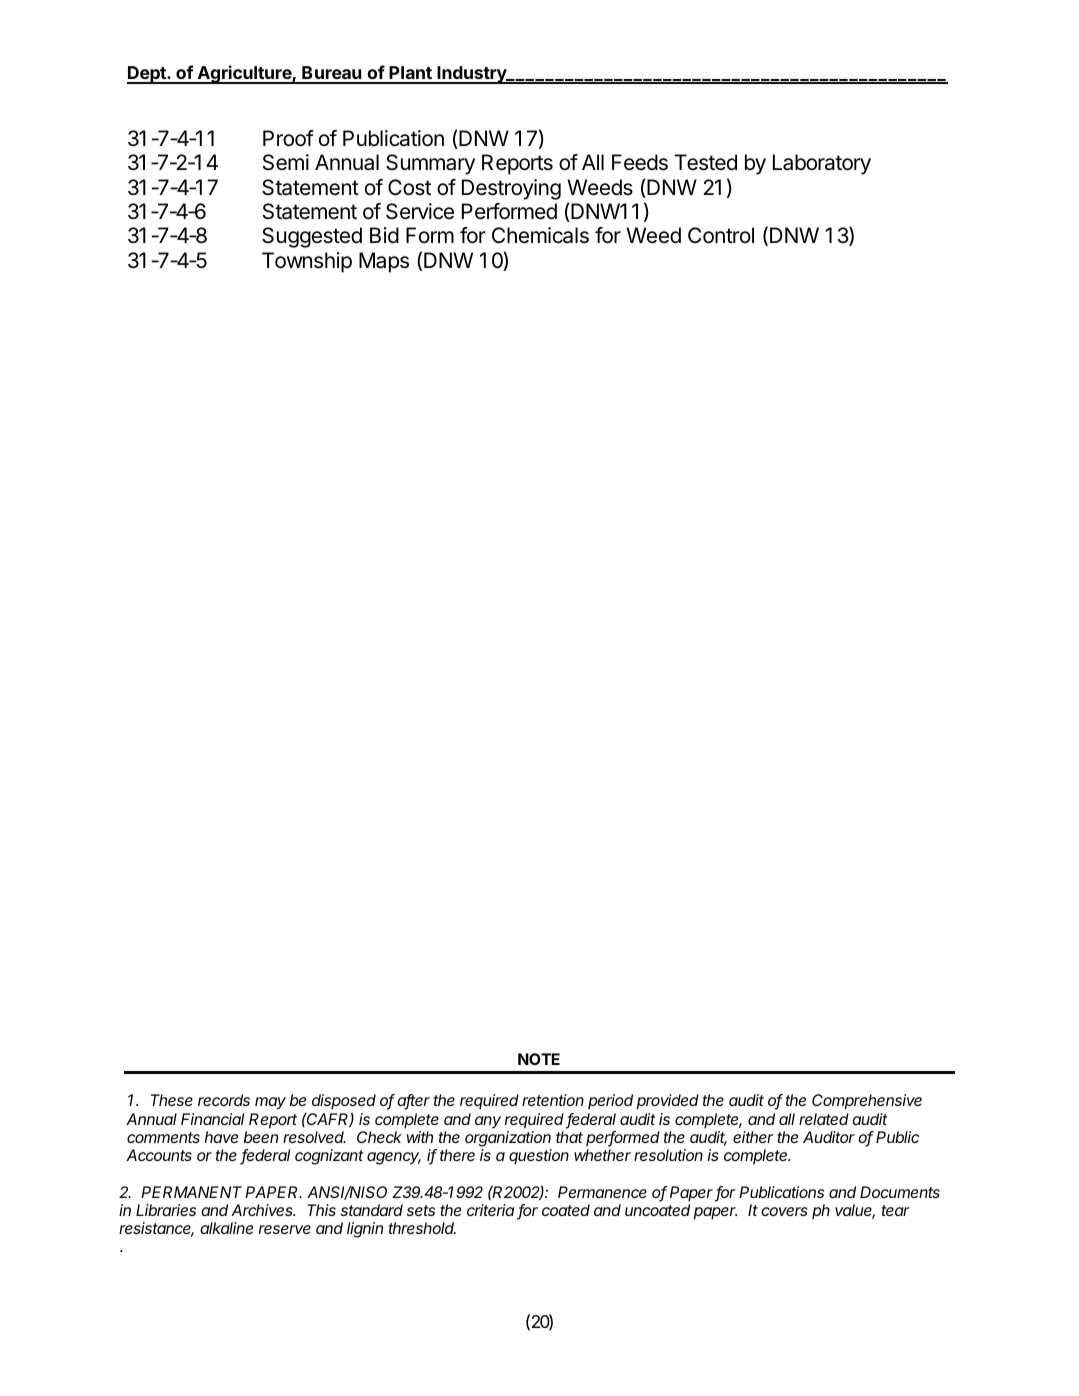 This image has height=1396, width=1079. I want to click on Destroying, so click(511, 189).
